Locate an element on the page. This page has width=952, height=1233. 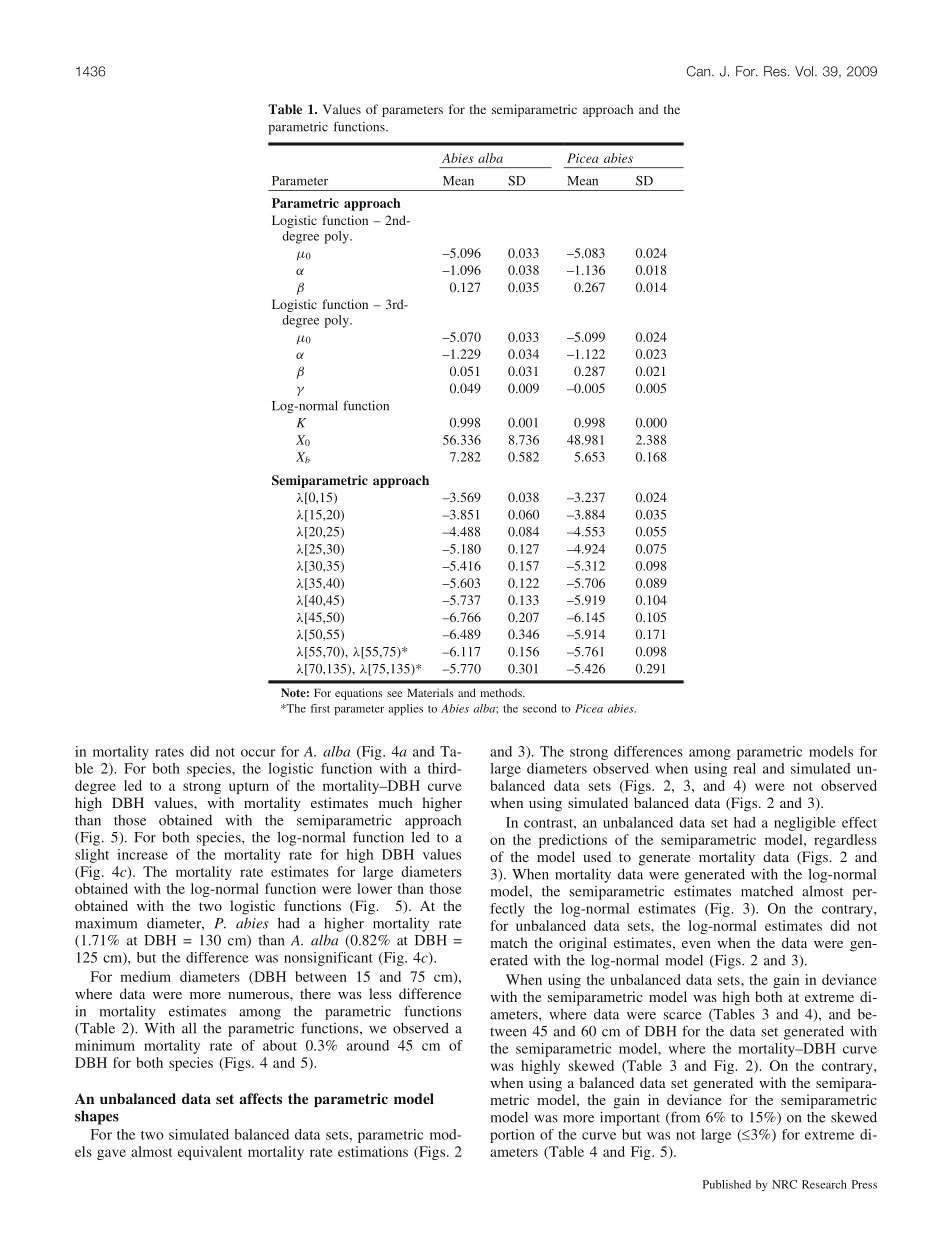
even is located at coordinates (696, 944).
